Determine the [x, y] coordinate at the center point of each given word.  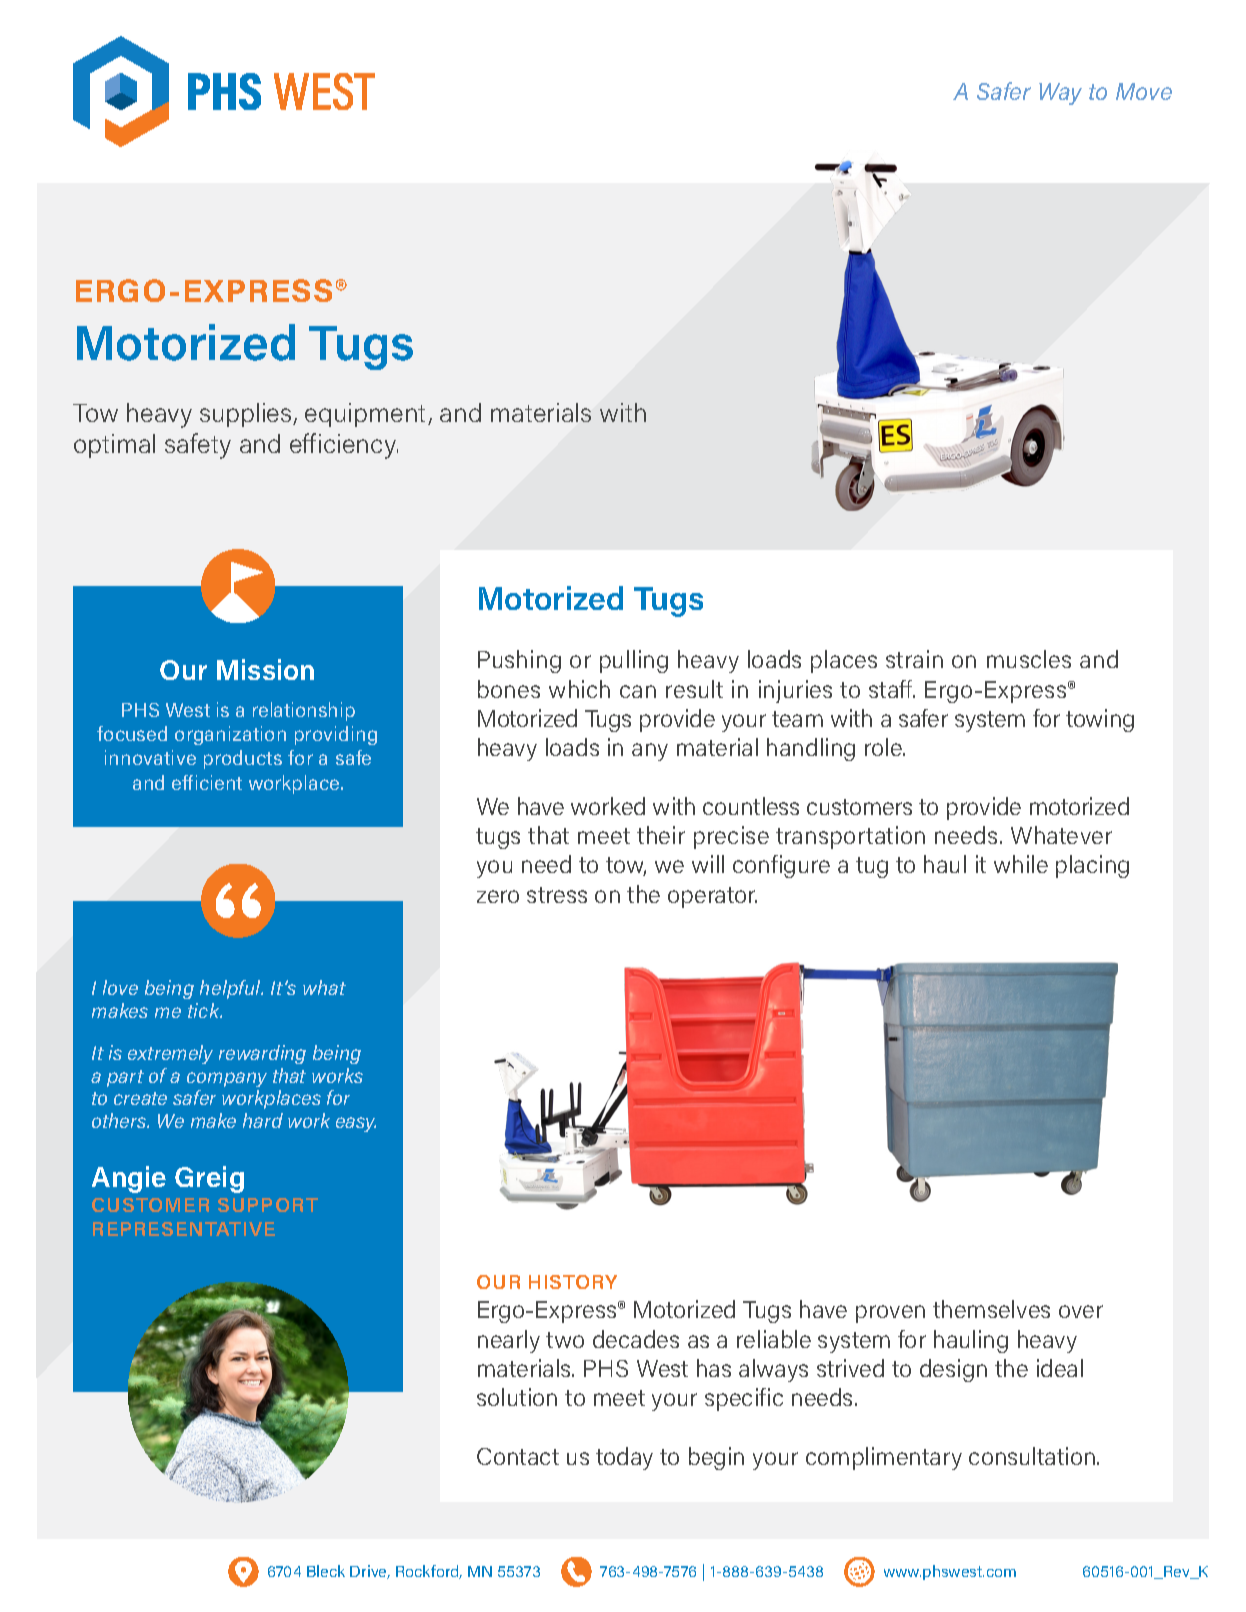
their [661, 835]
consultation [1033, 1456]
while [1021, 864]
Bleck [326, 1571]
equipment [367, 415]
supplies [247, 415]
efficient [207, 782]
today [624, 1458]
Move [1144, 91]
